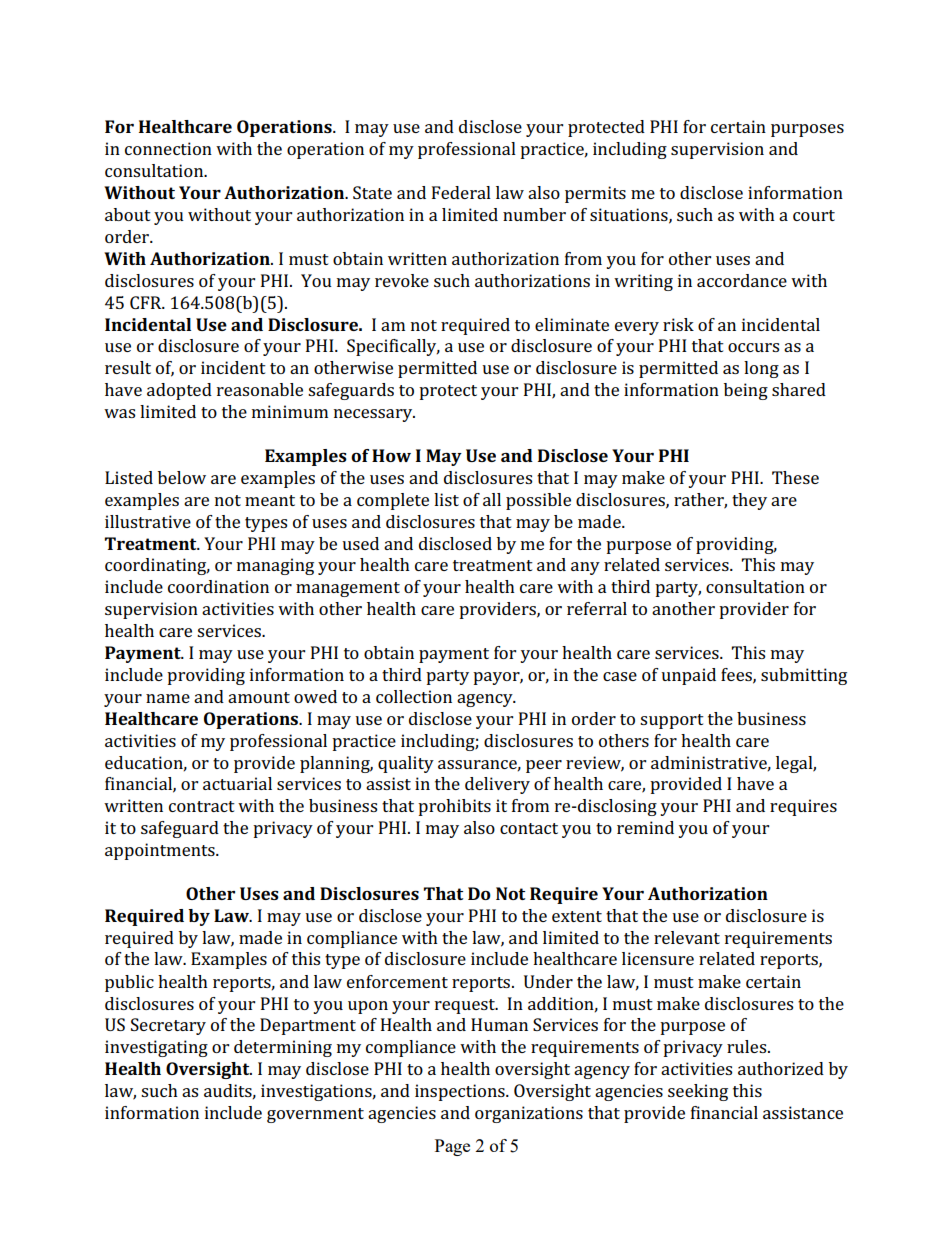  Describe the element at coordinates (688, 676) in the image. I see `unpaid` at that location.
